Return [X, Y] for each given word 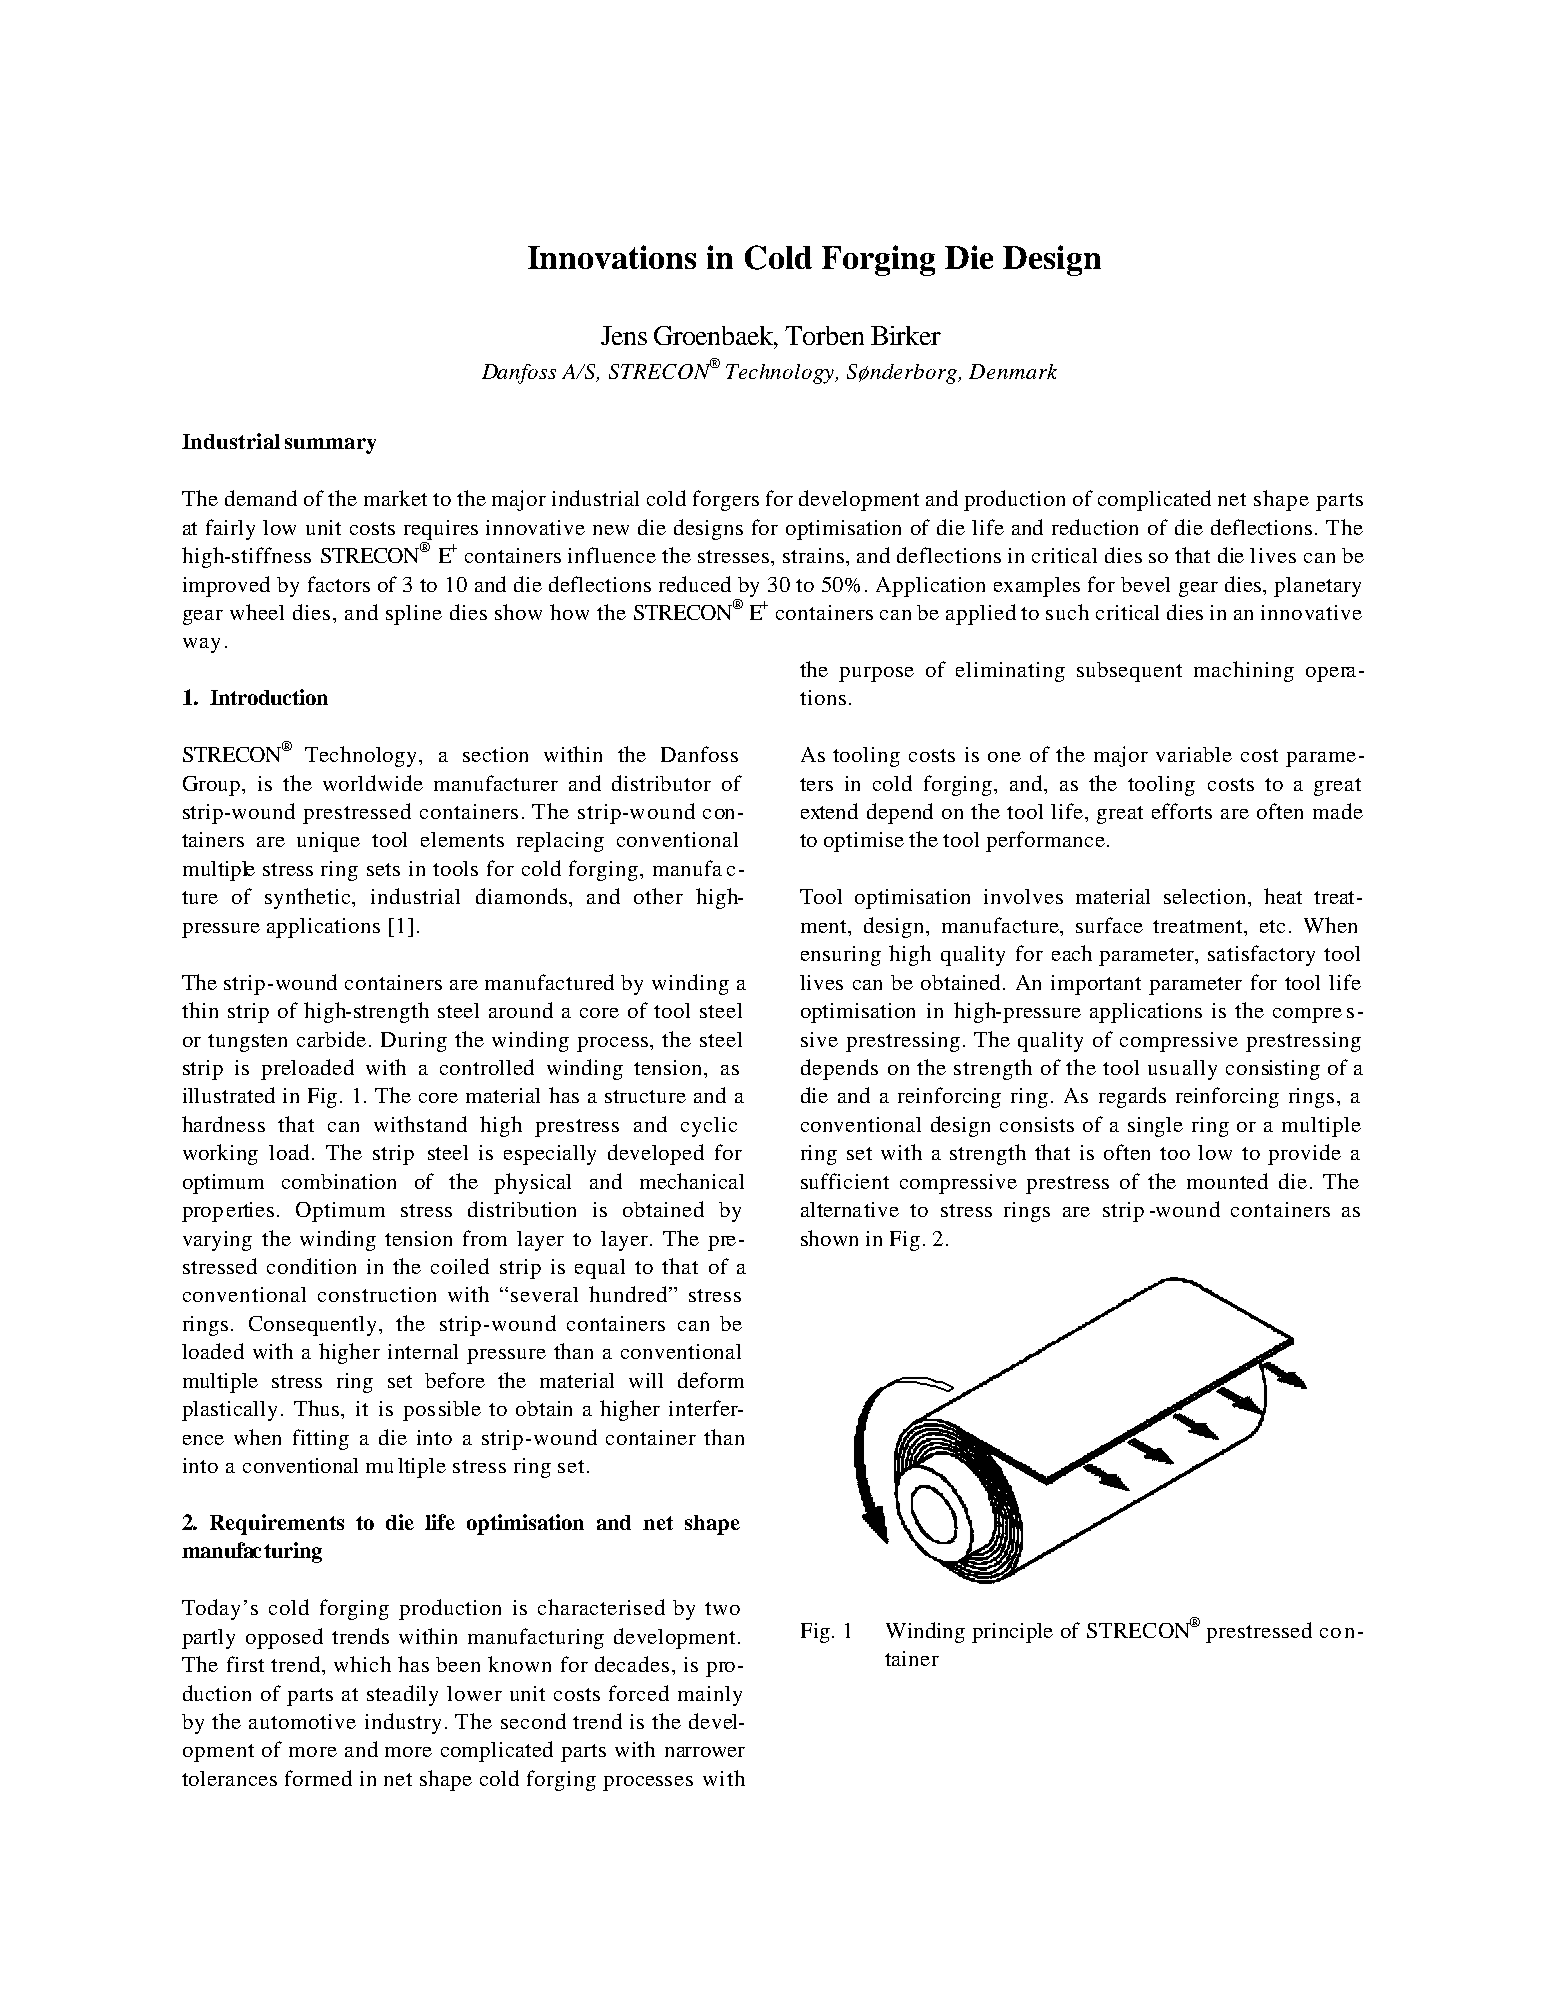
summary [330, 446]
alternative [850, 1209]
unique [328, 842]
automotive [302, 1721]
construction [377, 1294]
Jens [624, 335]
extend [829, 811]
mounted [1227, 1181]
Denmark [1013, 371]
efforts [1182, 811]
